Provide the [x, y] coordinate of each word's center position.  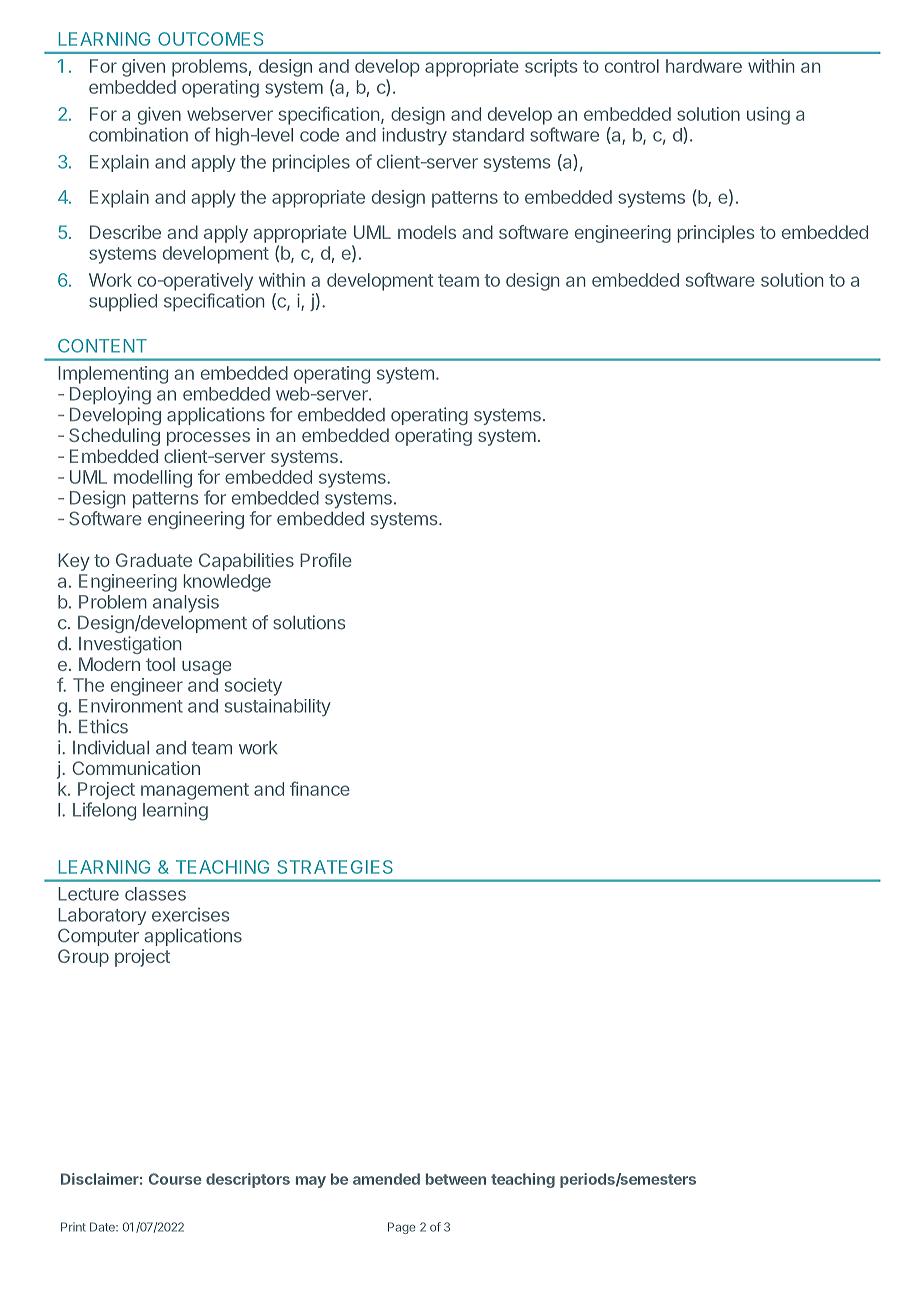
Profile [326, 560]
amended [386, 1179]
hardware [704, 66]
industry [414, 136]
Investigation [130, 645]
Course [175, 1179]
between [456, 1179]
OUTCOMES [210, 39]
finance [320, 788]
